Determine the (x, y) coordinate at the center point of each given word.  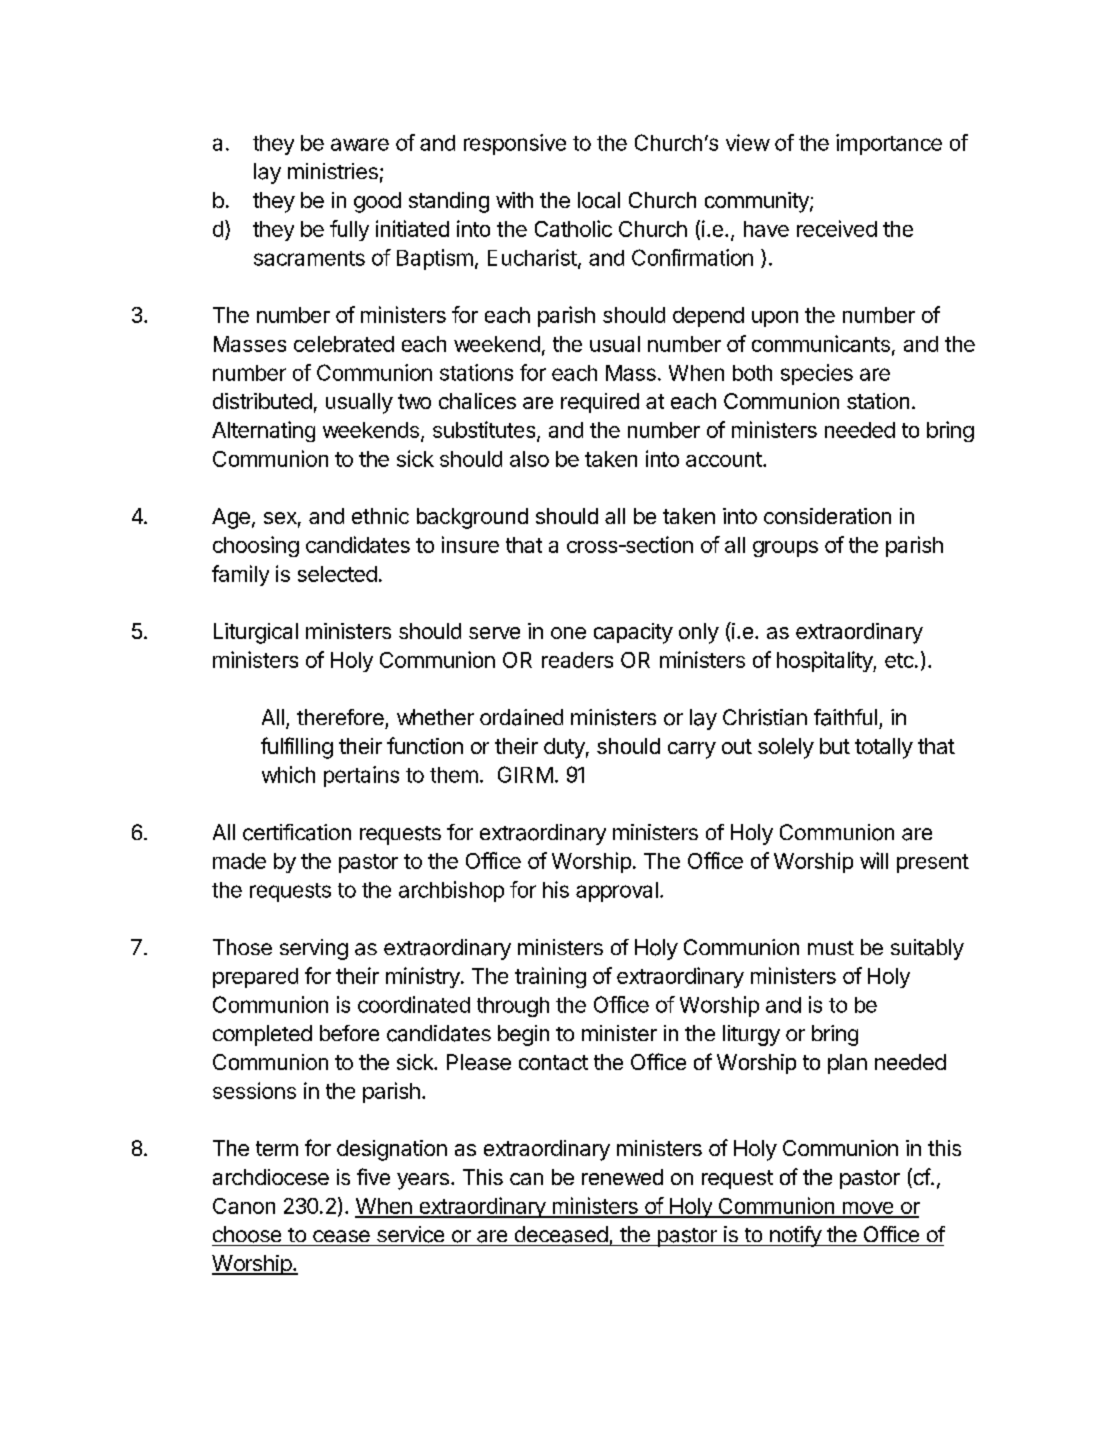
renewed (622, 1177)
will (874, 860)
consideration (827, 516)
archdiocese (271, 1177)
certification (297, 832)
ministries (333, 171)
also (529, 459)
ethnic (380, 516)
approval (617, 892)
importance (889, 144)
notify (795, 1236)
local (599, 200)
